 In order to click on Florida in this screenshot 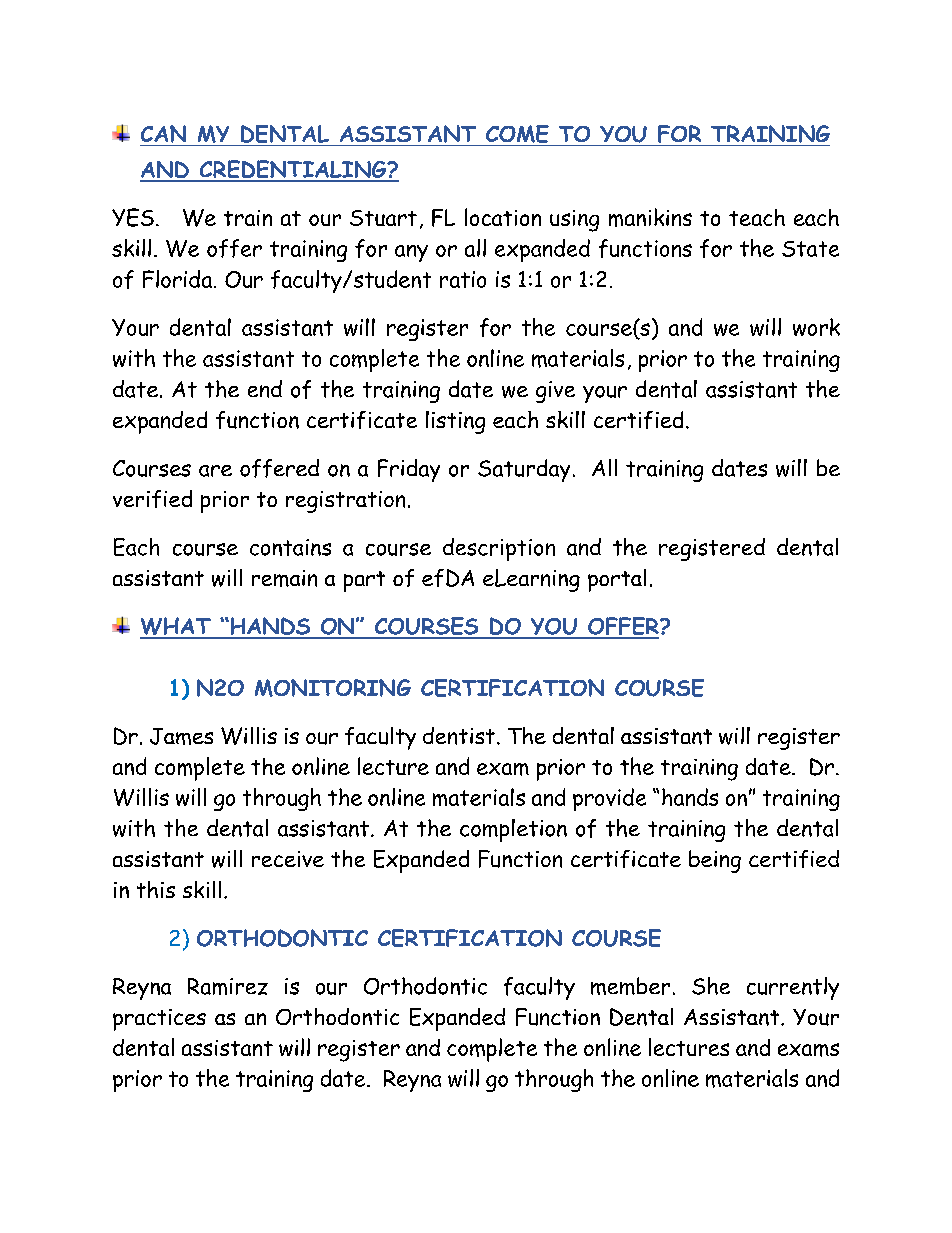, I will do `click(177, 279)`.
